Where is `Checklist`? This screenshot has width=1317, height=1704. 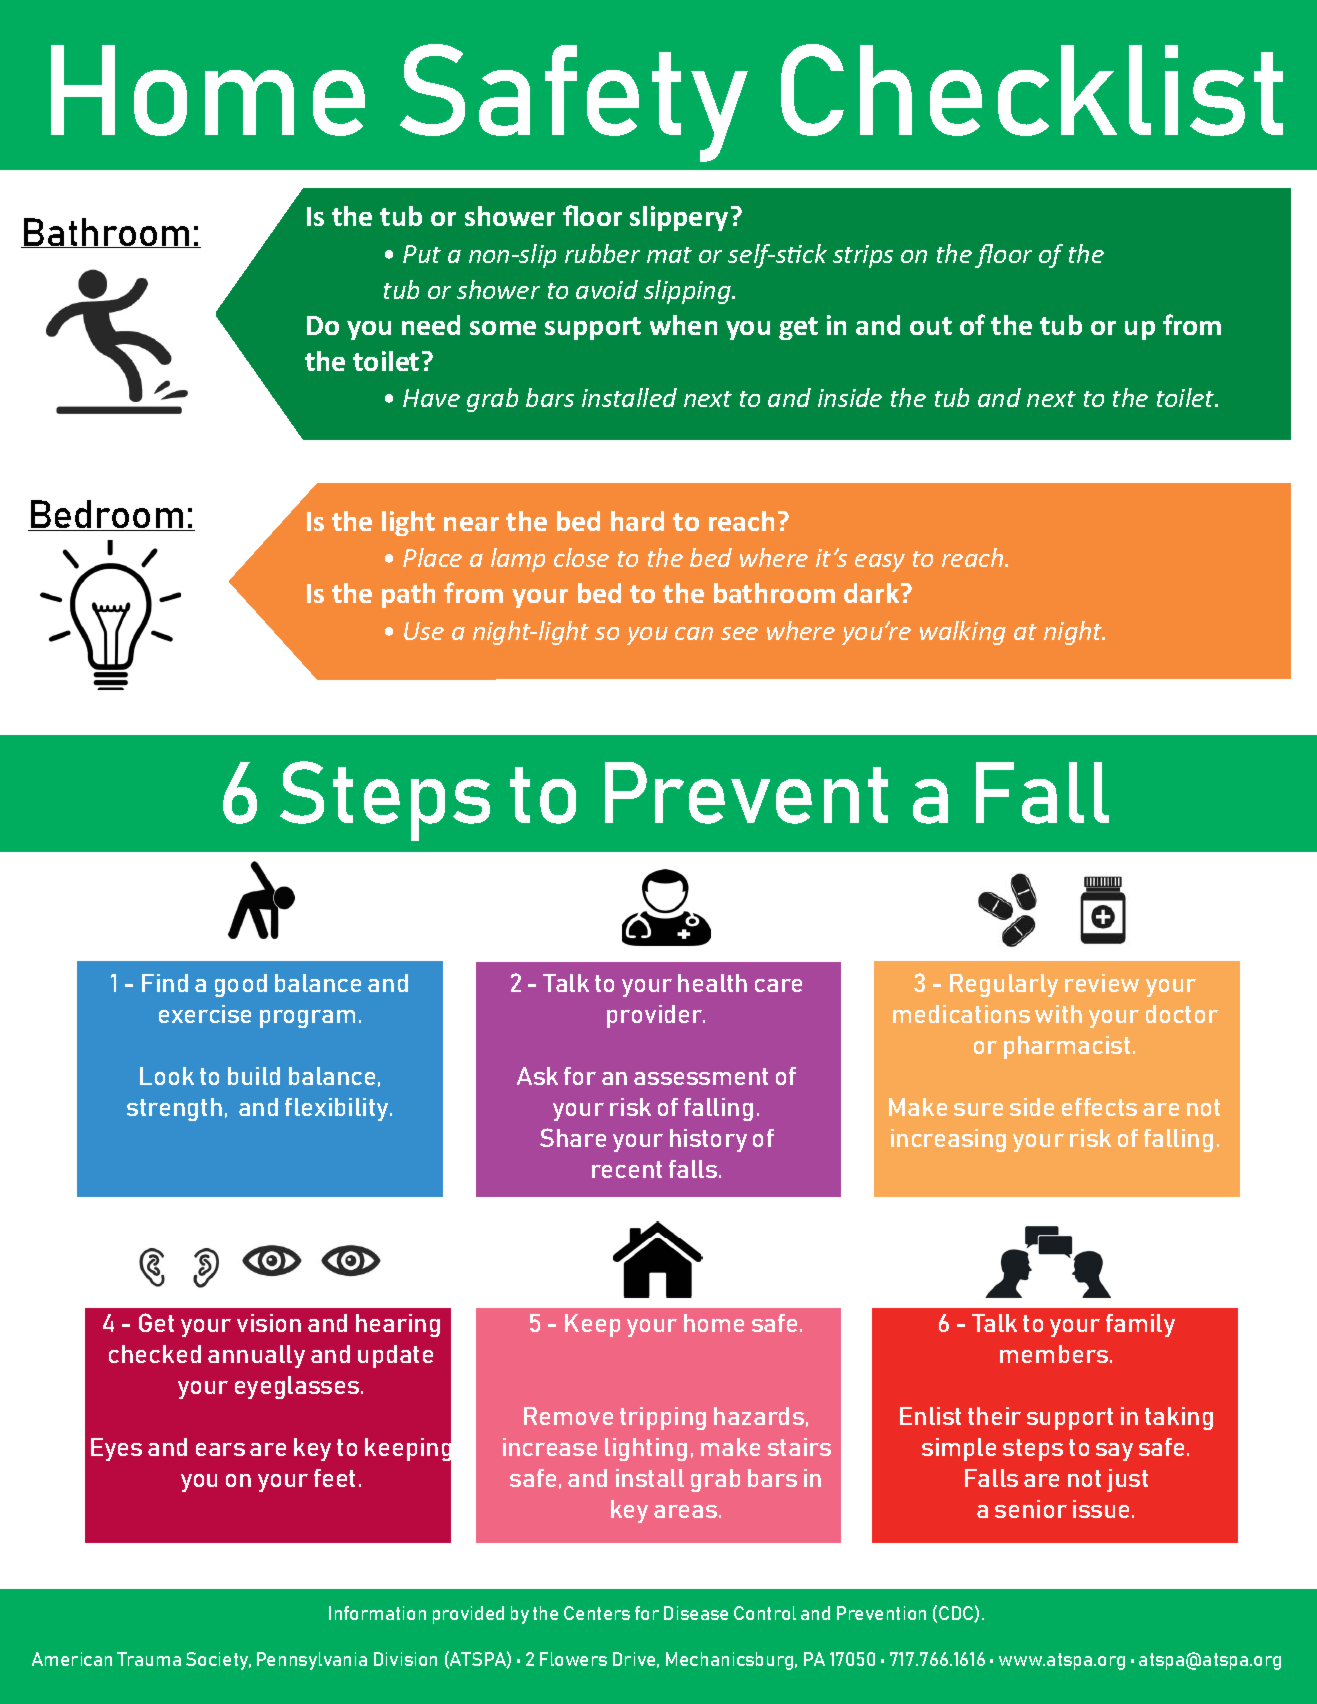 Checklist is located at coordinates (1032, 90).
